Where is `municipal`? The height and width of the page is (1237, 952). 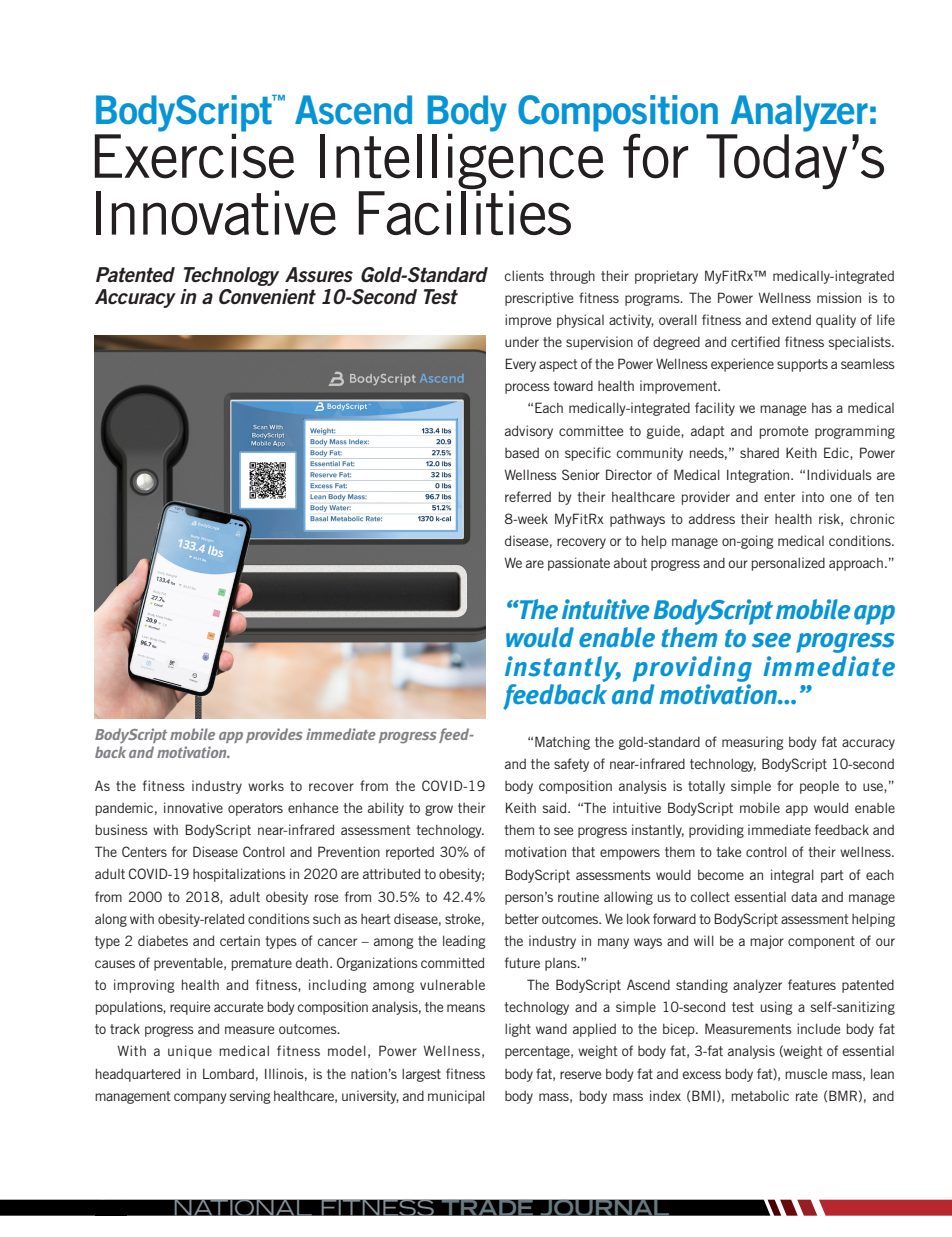
municipal is located at coordinates (456, 1097).
